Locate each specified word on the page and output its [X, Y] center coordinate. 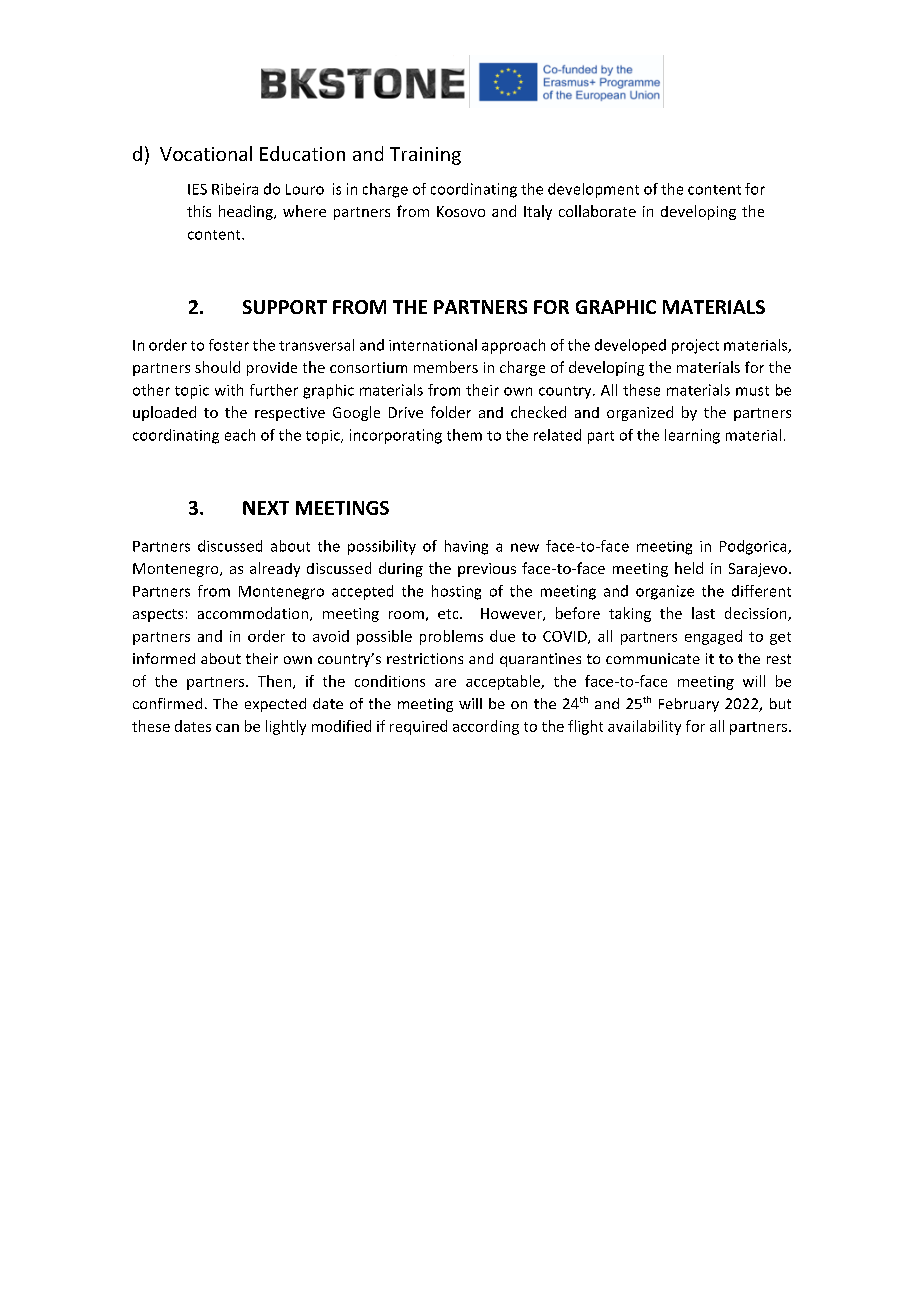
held [689, 568]
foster [229, 345]
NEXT [266, 508]
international [433, 345]
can [227, 728]
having [466, 547]
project [695, 346]
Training [425, 156]
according [486, 727]
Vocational [206, 153]
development [593, 190]
